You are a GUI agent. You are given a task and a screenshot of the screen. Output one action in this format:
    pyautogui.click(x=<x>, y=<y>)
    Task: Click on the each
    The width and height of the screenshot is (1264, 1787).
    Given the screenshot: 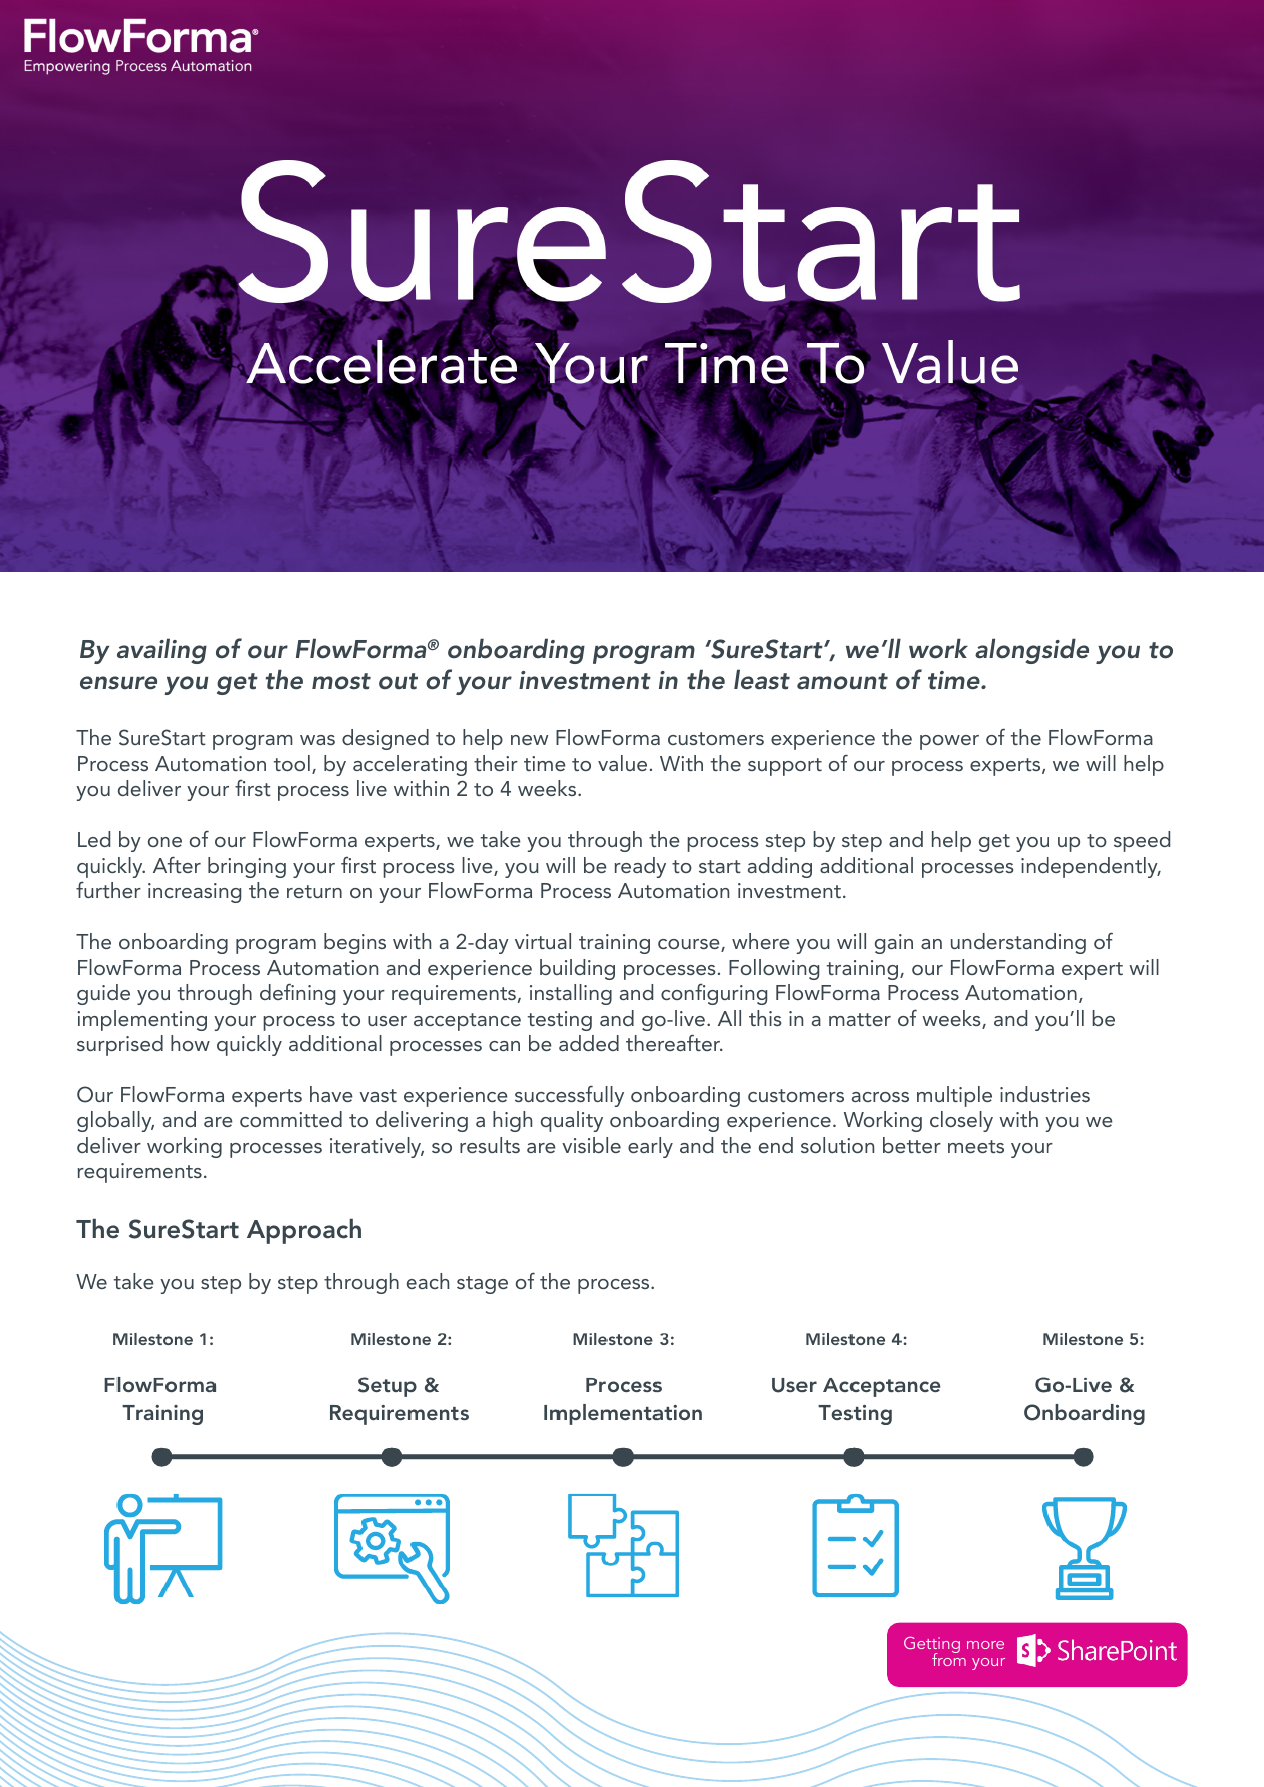 What is the action you would take?
    pyautogui.click(x=428, y=1281)
